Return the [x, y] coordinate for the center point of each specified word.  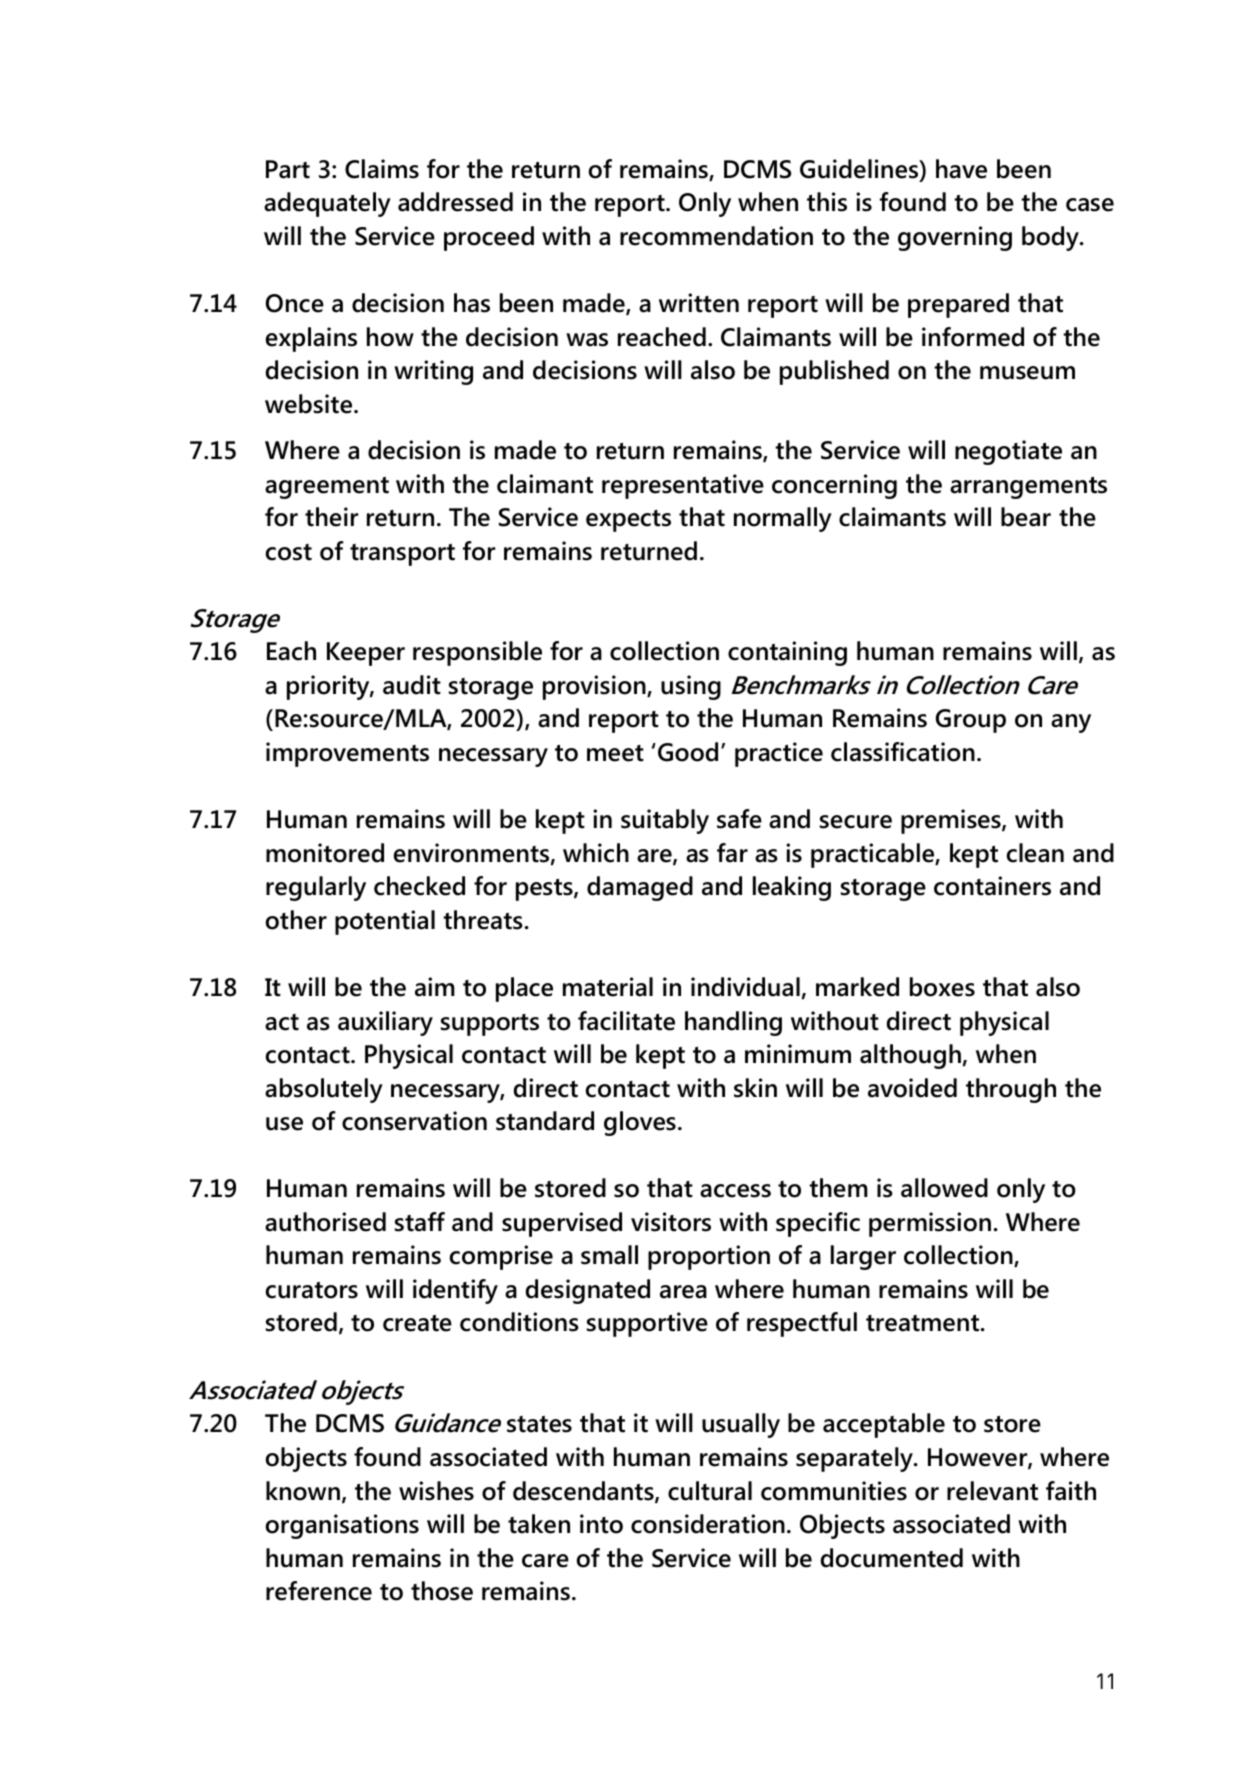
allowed [944, 1188]
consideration [708, 1524]
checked [419, 886]
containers [992, 886]
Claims [382, 169]
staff [420, 1222]
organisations [342, 1526]
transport [402, 555]
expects [628, 521]
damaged [640, 888]
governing [955, 238]
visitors [671, 1222]
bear [1026, 517]
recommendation [716, 236]
